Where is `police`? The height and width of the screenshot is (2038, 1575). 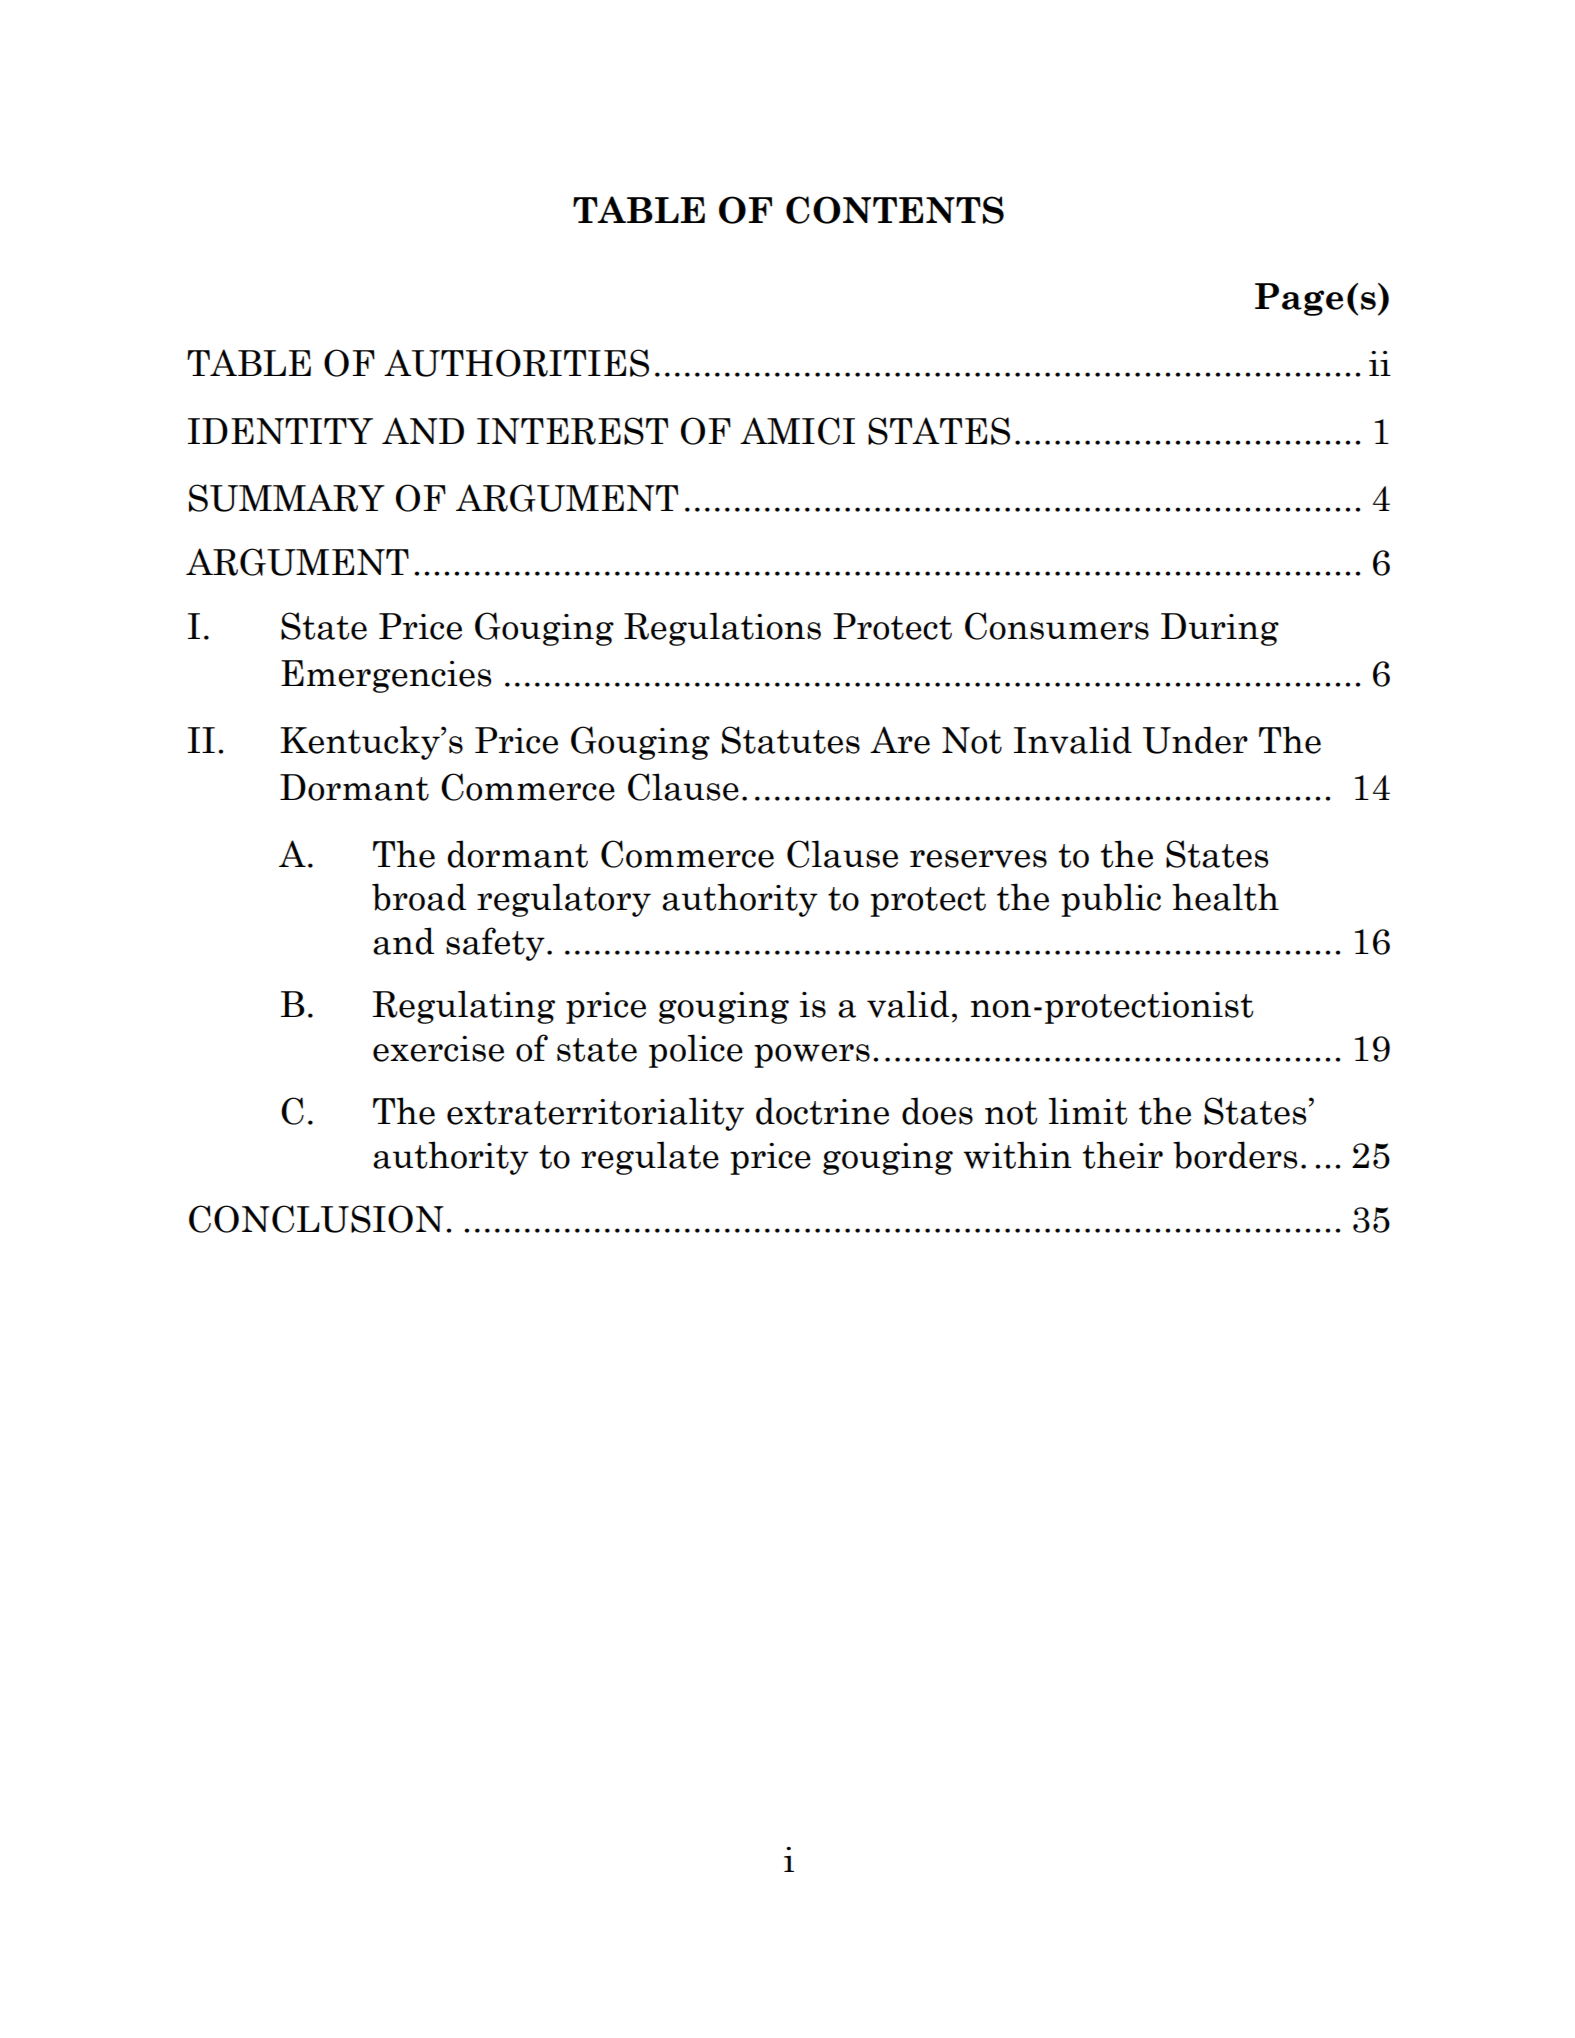 police is located at coordinates (696, 1051).
